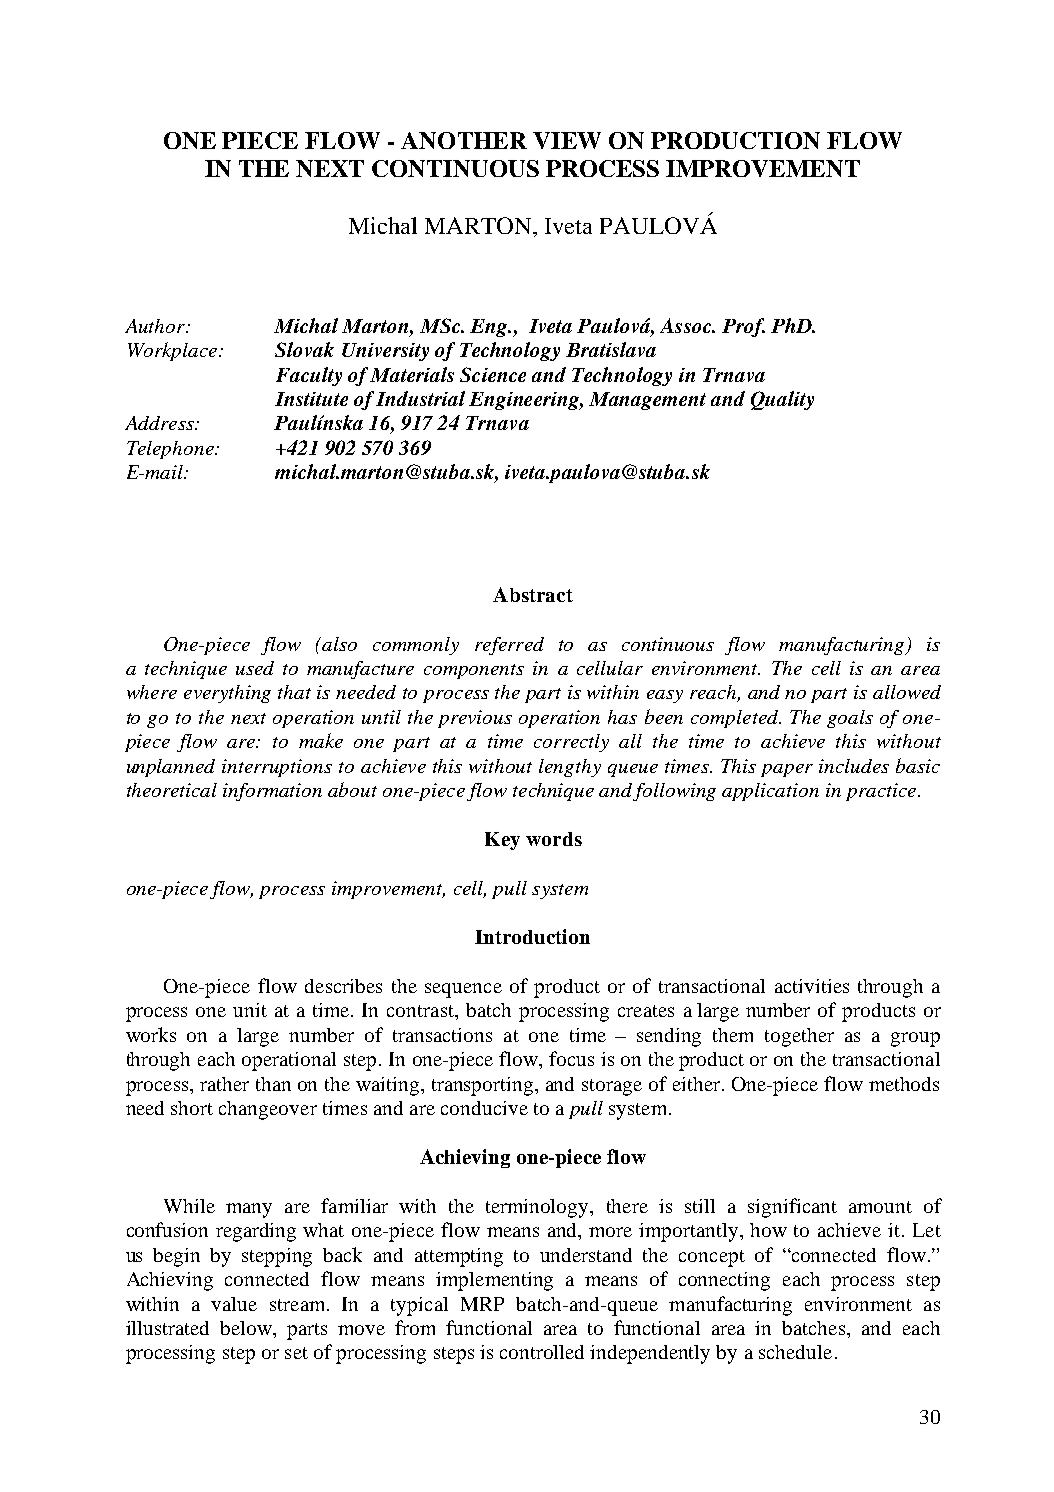 This document has width=1054, height=1492. What do you see at coordinates (571, 743) in the document?
I see `correctly` at bounding box center [571, 743].
